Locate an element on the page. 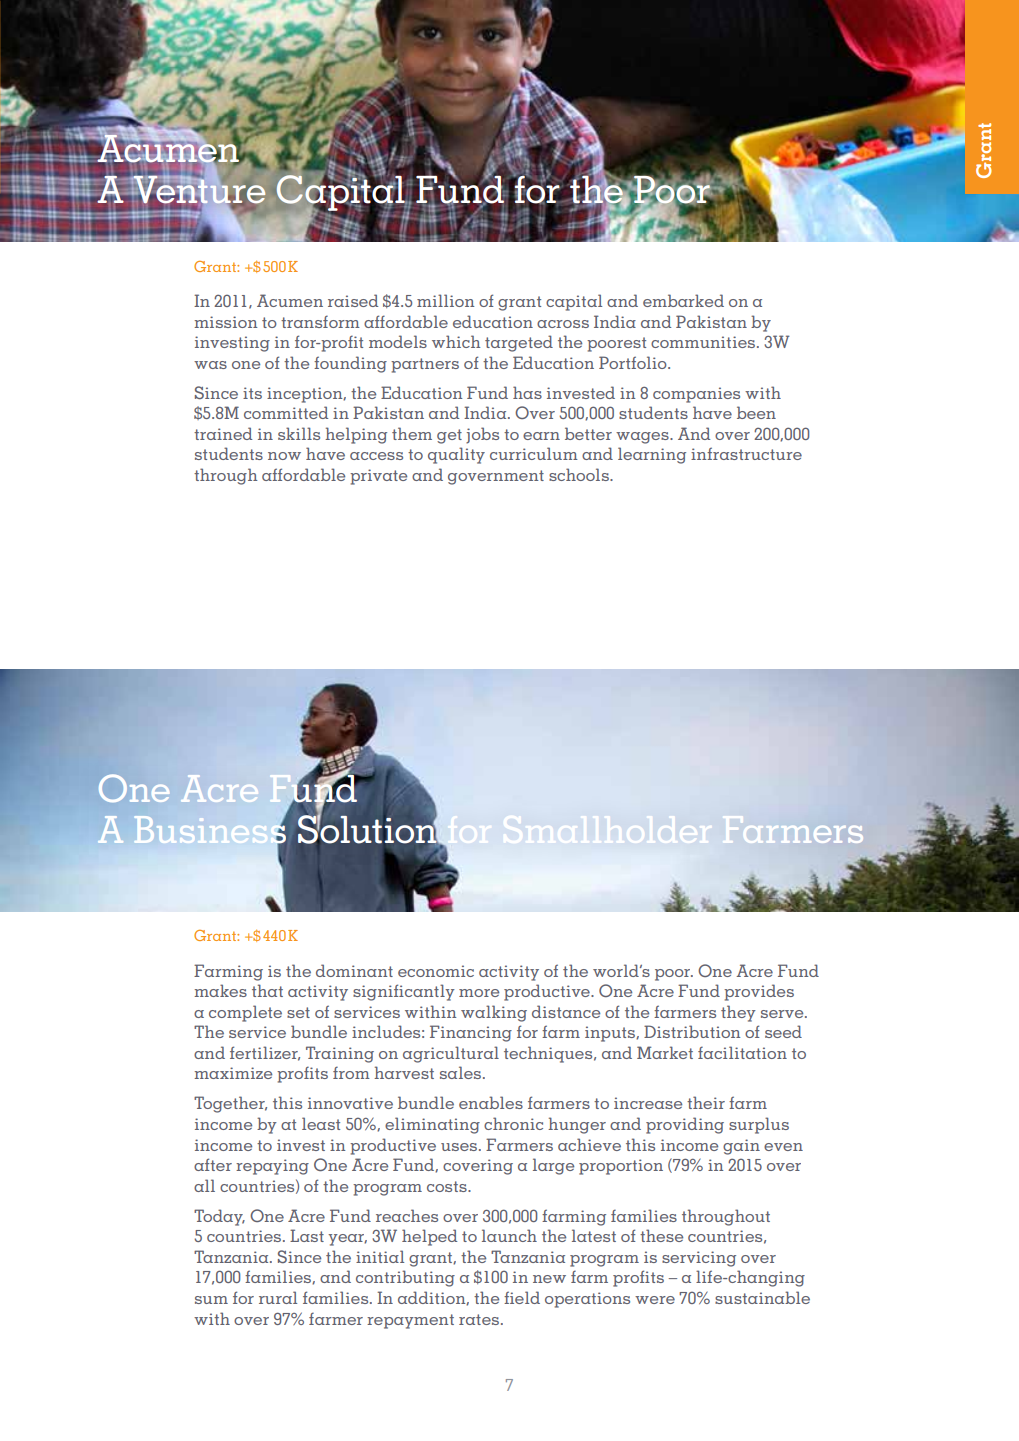 This page has width=1019, height=1441. embarked is located at coordinates (683, 300).
